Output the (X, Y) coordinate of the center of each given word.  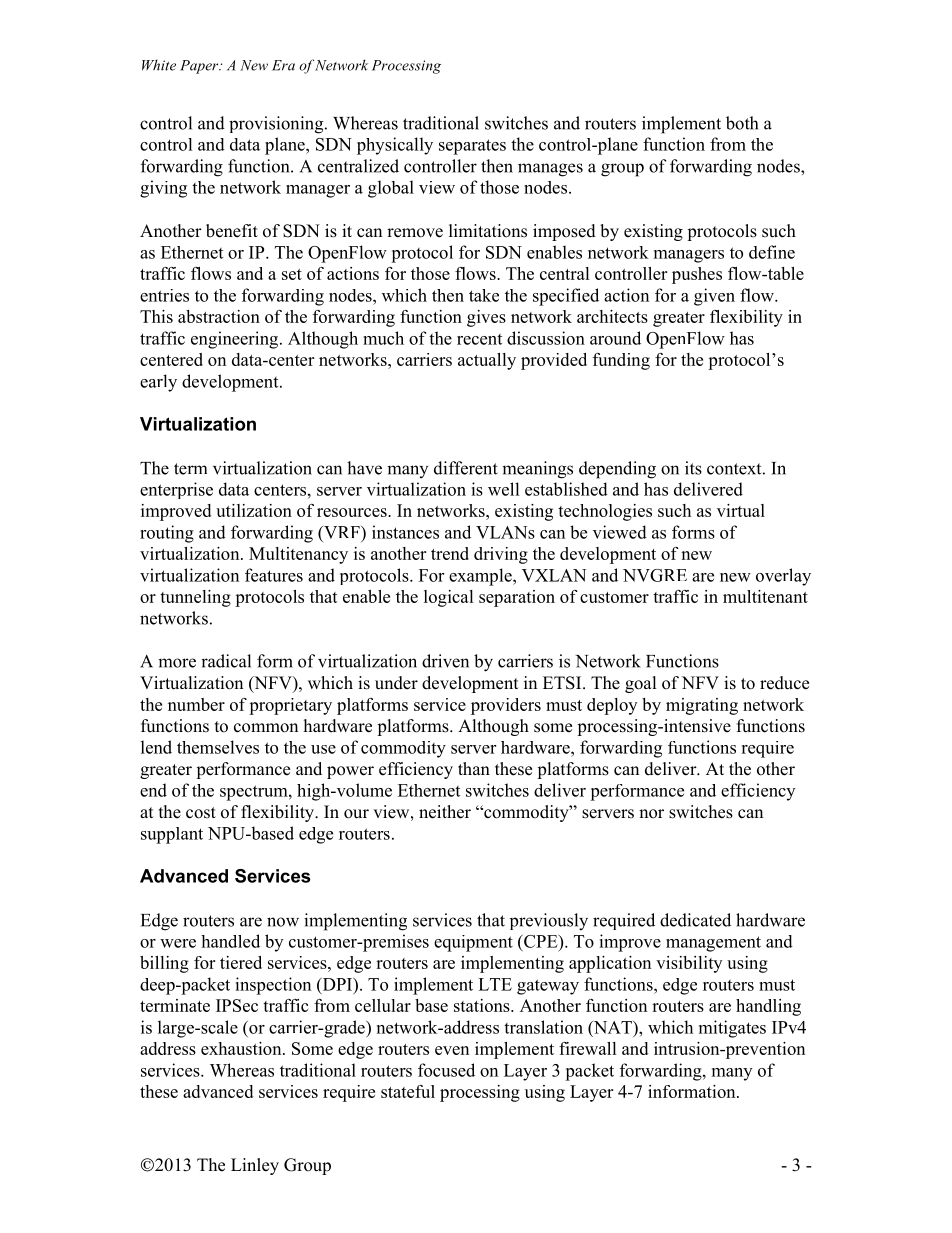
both (742, 123)
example (481, 577)
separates (472, 147)
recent (479, 339)
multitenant (765, 596)
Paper (200, 67)
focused (446, 1070)
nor (651, 814)
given (714, 297)
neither (445, 812)
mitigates (732, 1029)
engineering (236, 340)
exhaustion (242, 1048)
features (274, 575)
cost (201, 813)
